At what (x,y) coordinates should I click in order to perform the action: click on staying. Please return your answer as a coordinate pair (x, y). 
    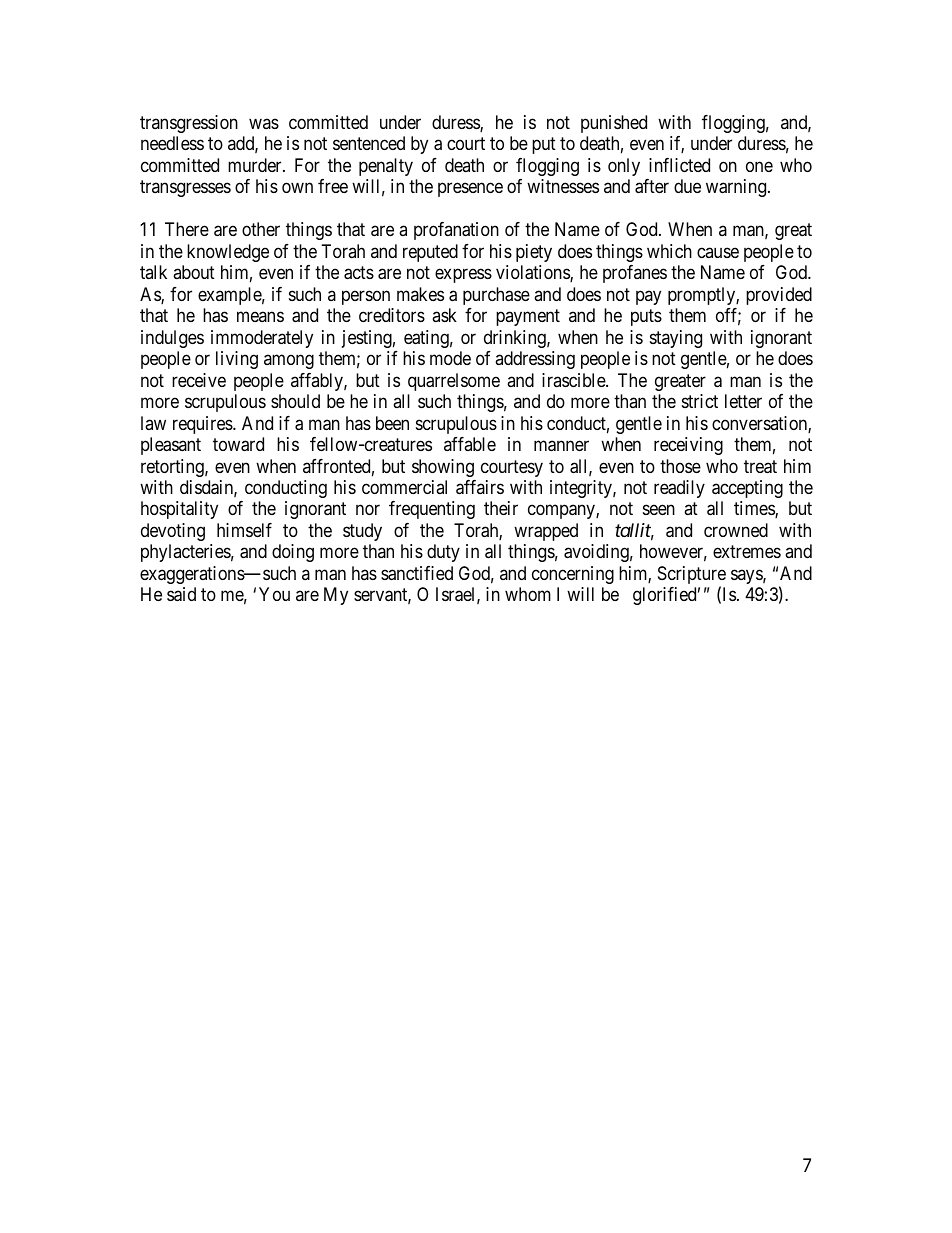
    Looking at the image, I should click on (676, 339).
